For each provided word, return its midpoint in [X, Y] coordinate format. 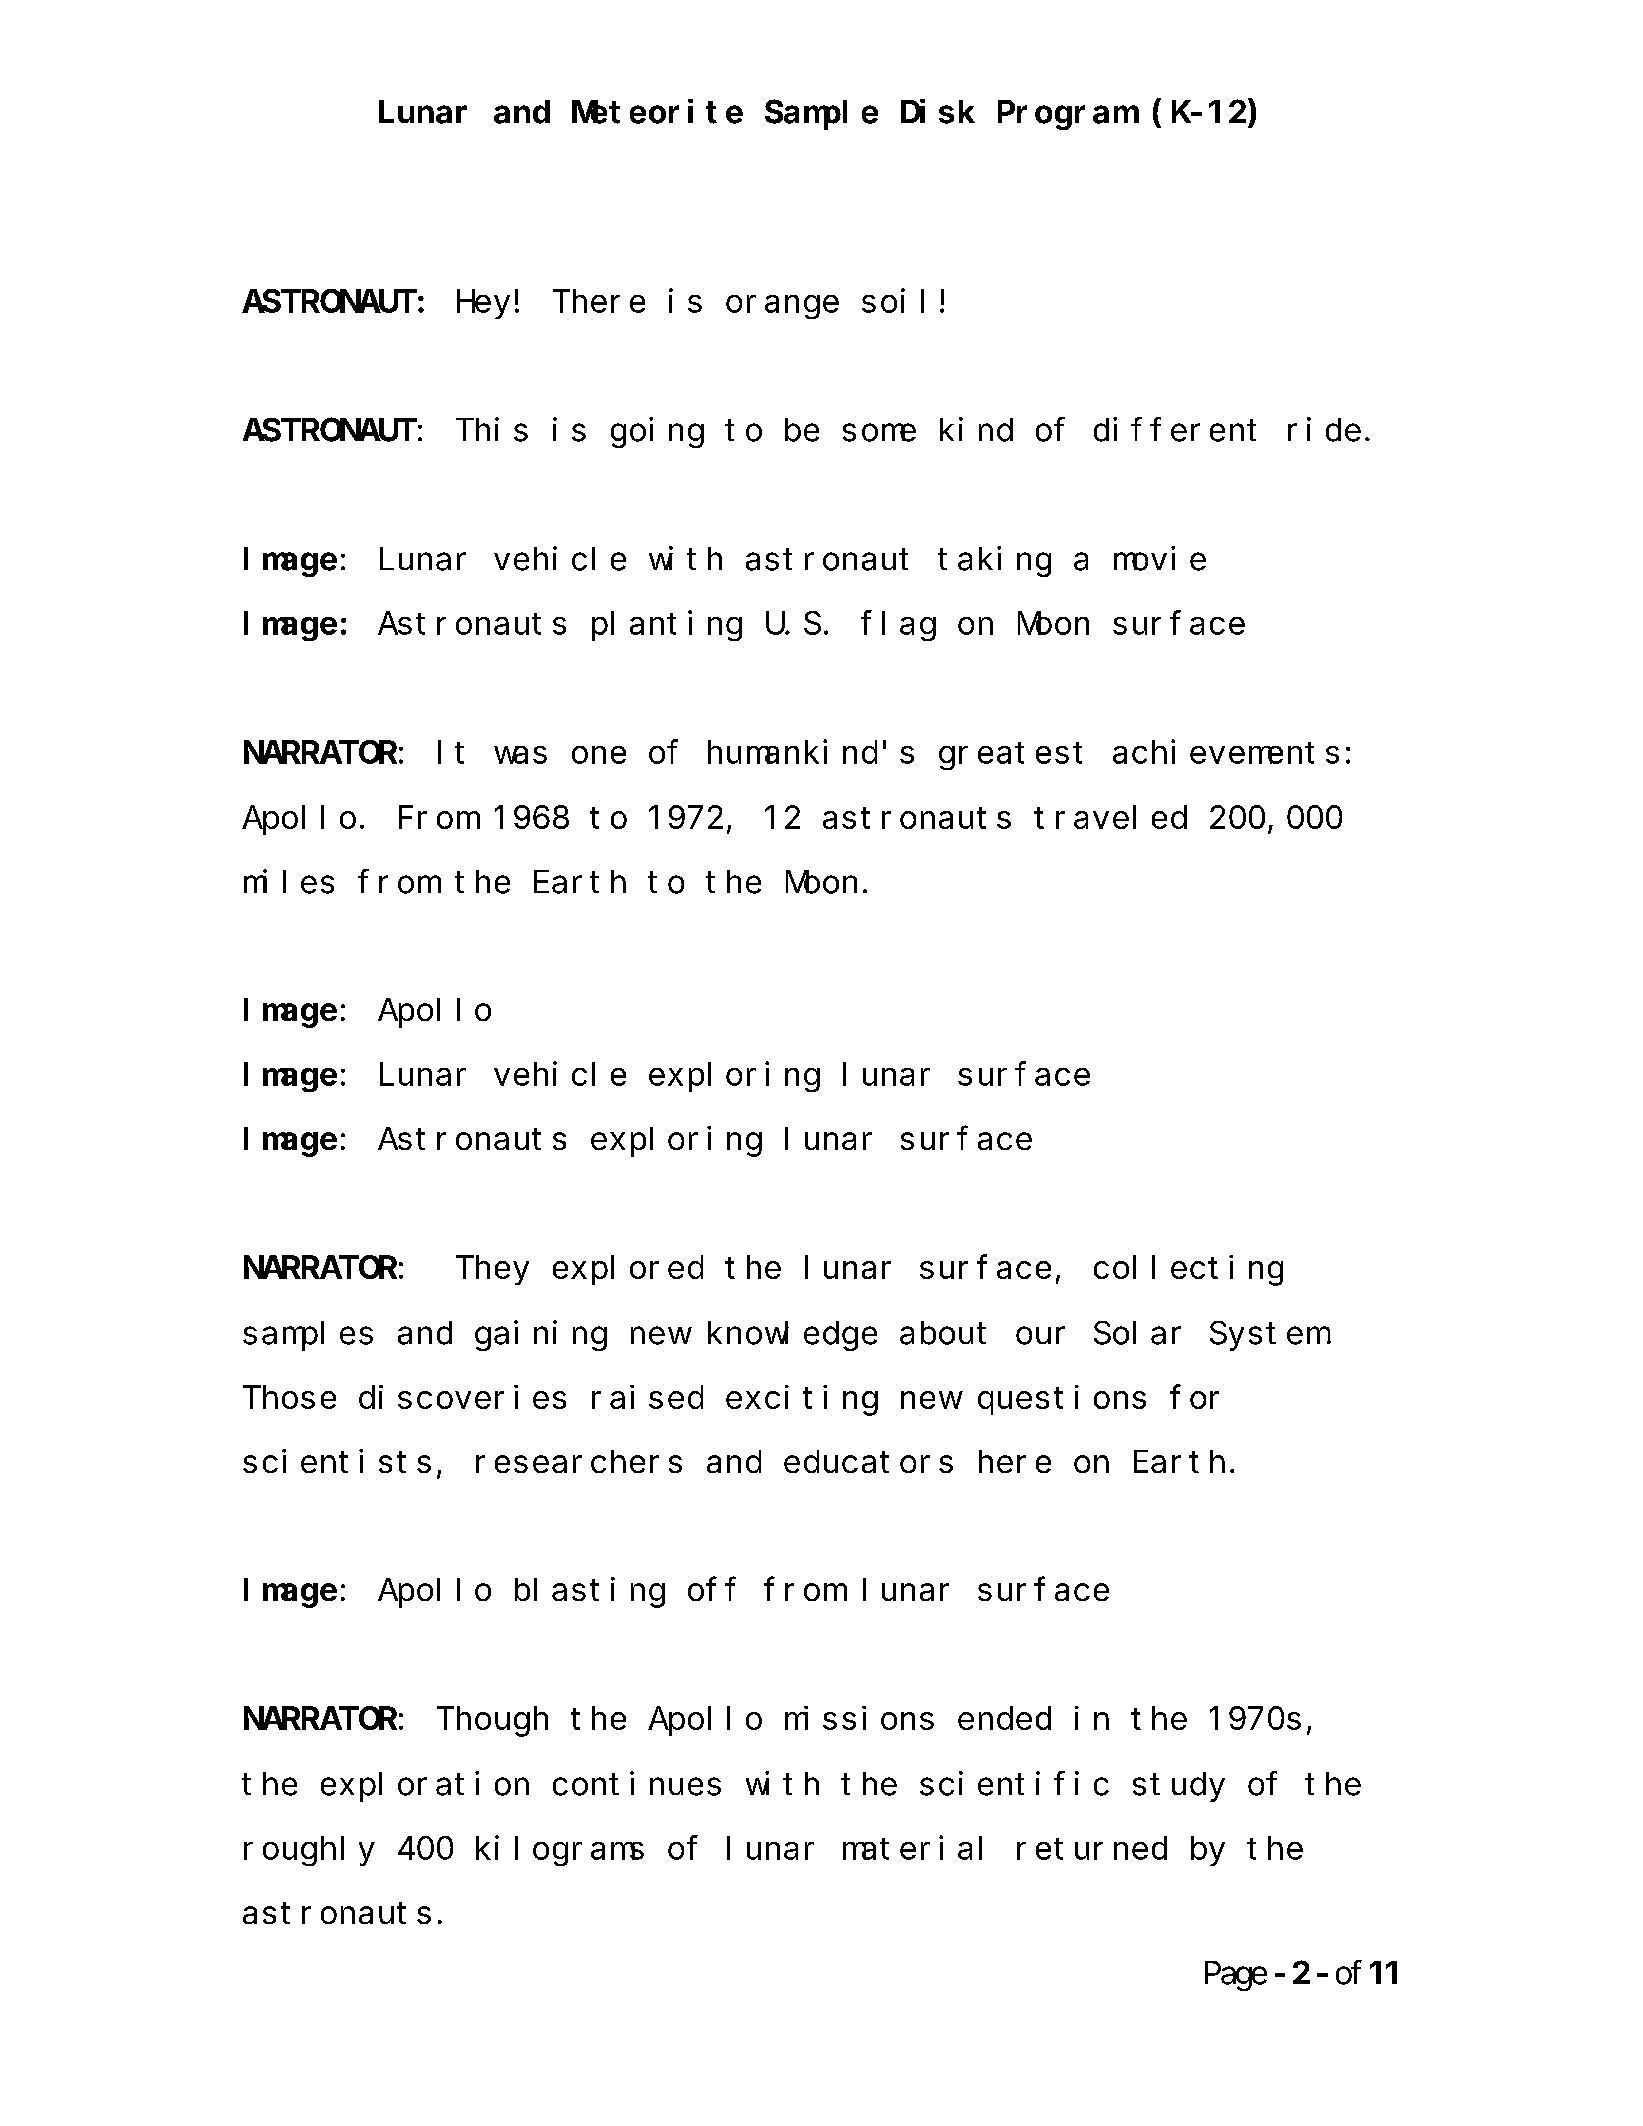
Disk [938, 112]
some [879, 433]
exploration [425, 1787]
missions [859, 1718]
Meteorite [657, 112]
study [1179, 1787]
